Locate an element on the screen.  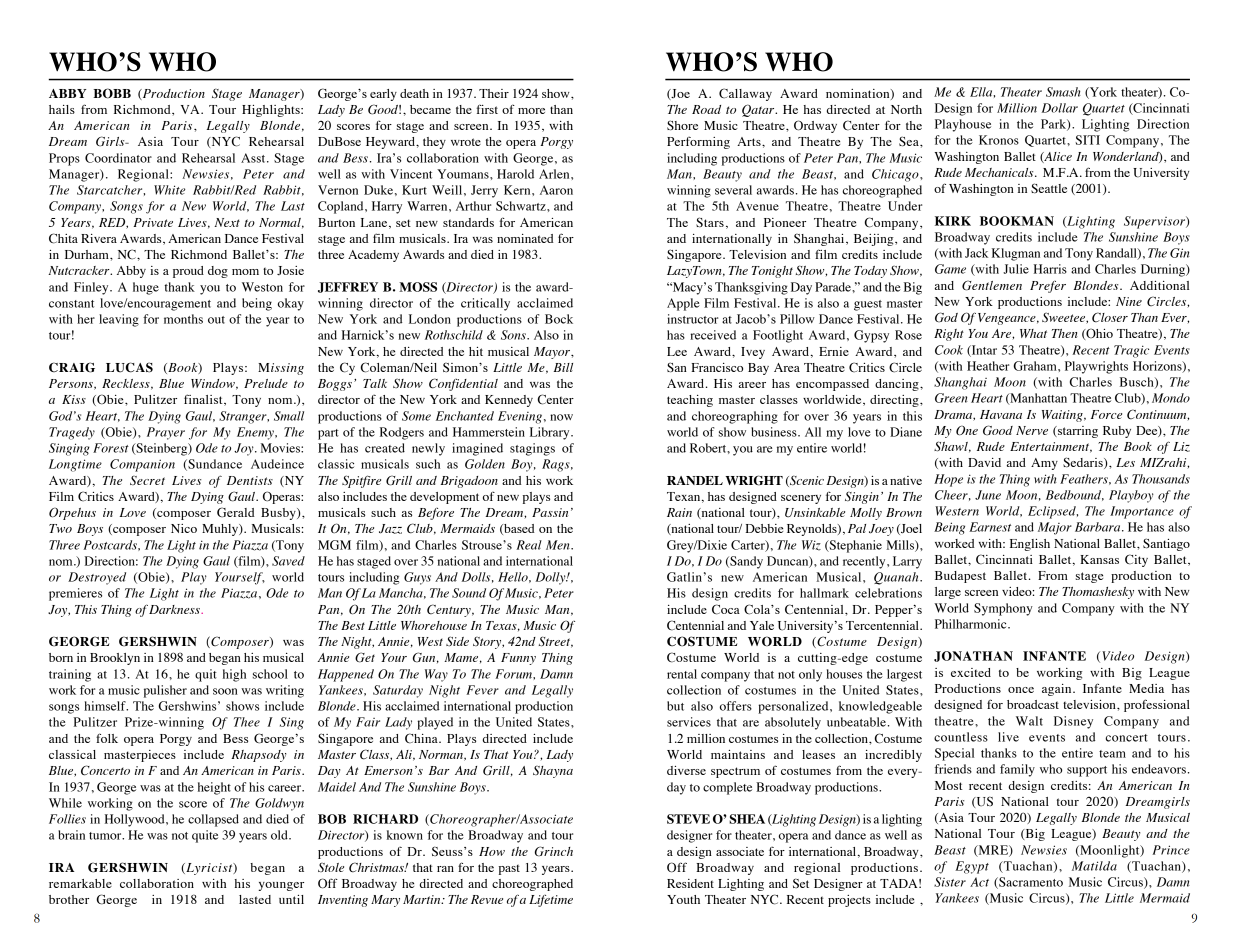
soon is located at coordinates (225, 691).
